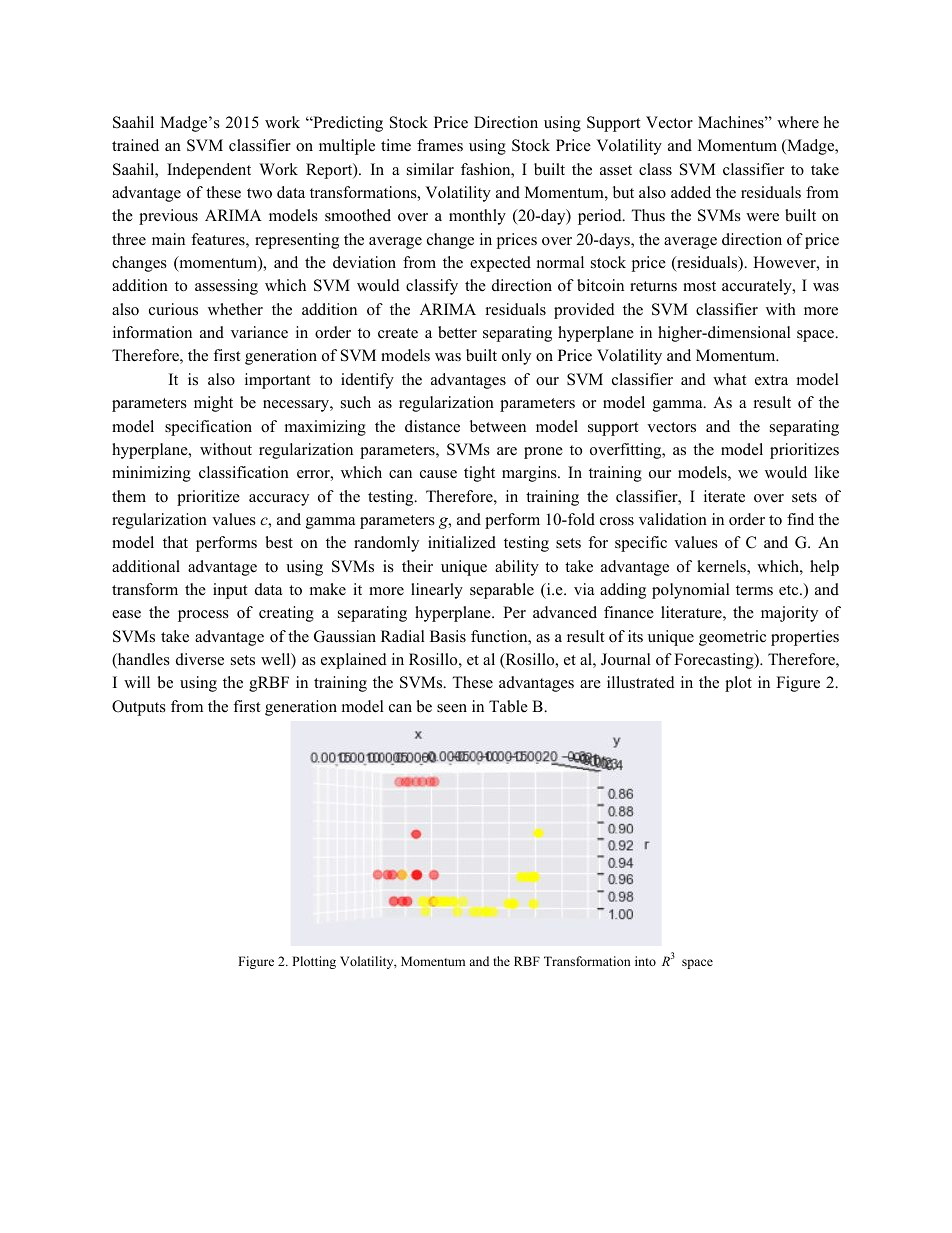 The image size is (952, 1233). I want to click on what, so click(729, 379).
